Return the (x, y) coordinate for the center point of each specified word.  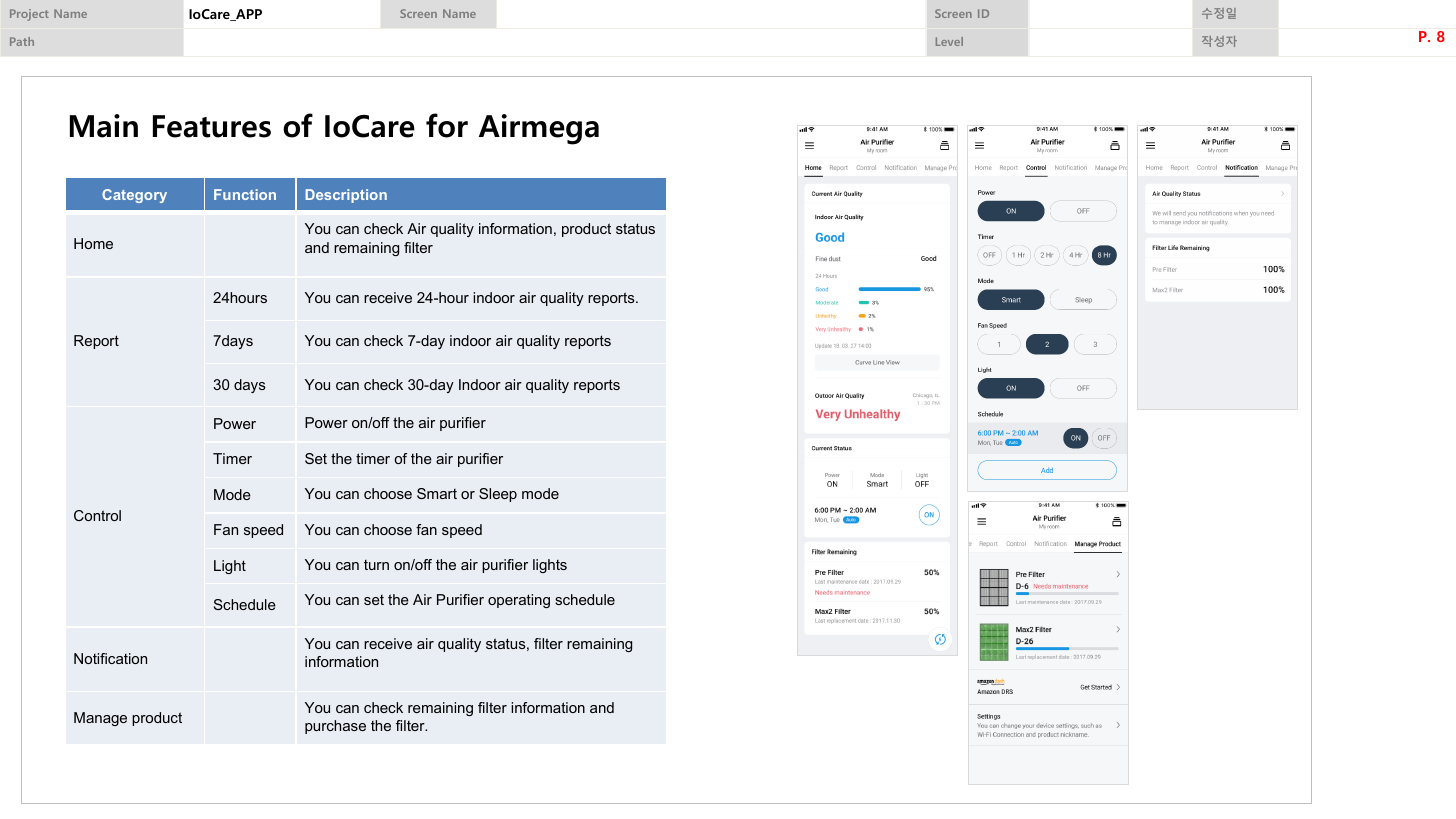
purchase (335, 727)
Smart (437, 493)
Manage (100, 719)
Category (134, 196)
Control (97, 515)
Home (93, 243)
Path (22, 41)
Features (212, 126)
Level (949, 41)
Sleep (498, 495)
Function (245, 194)
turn (376, 565)
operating (519, 601)
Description (346, 196)
